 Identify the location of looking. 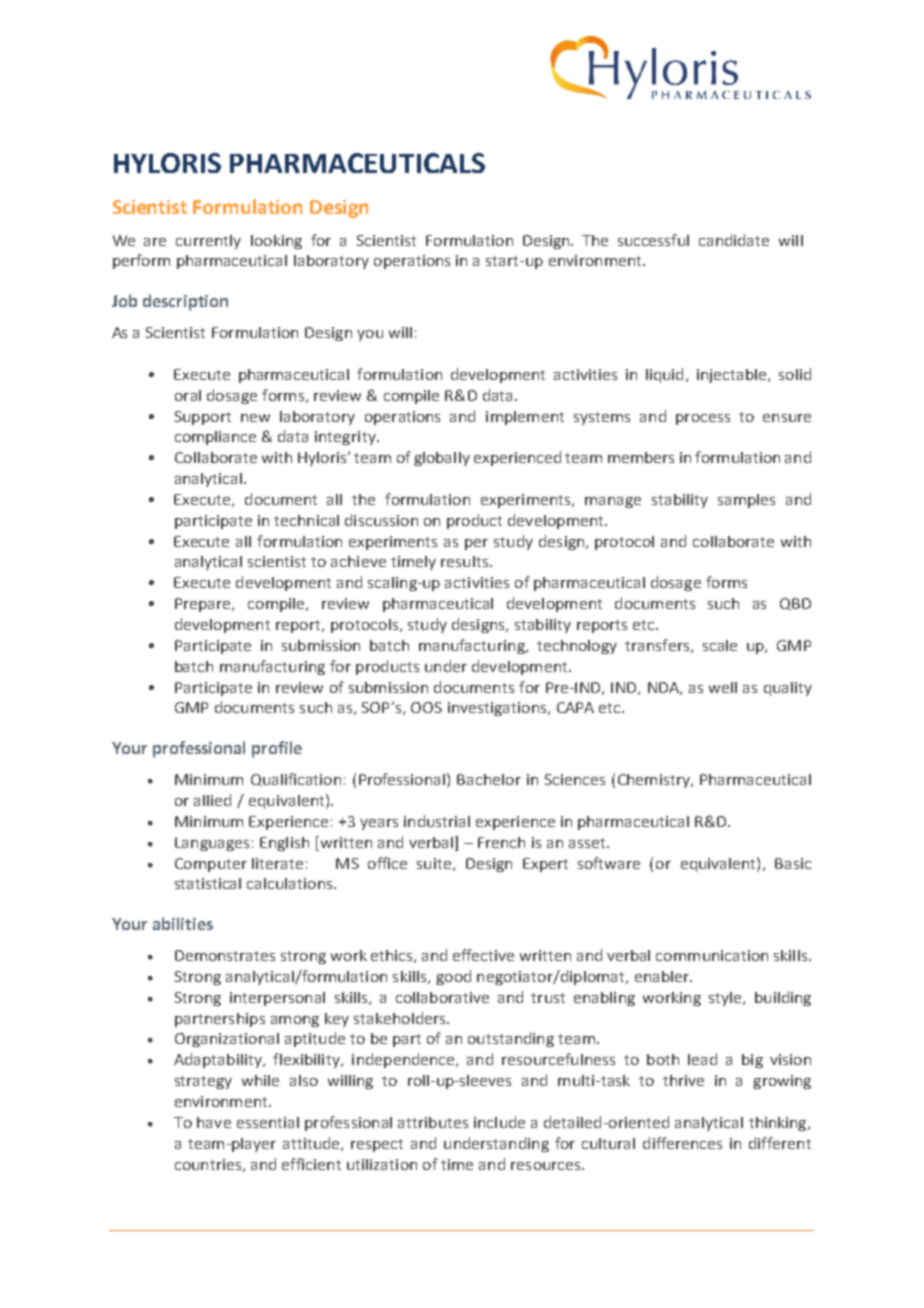
(276, 242).
